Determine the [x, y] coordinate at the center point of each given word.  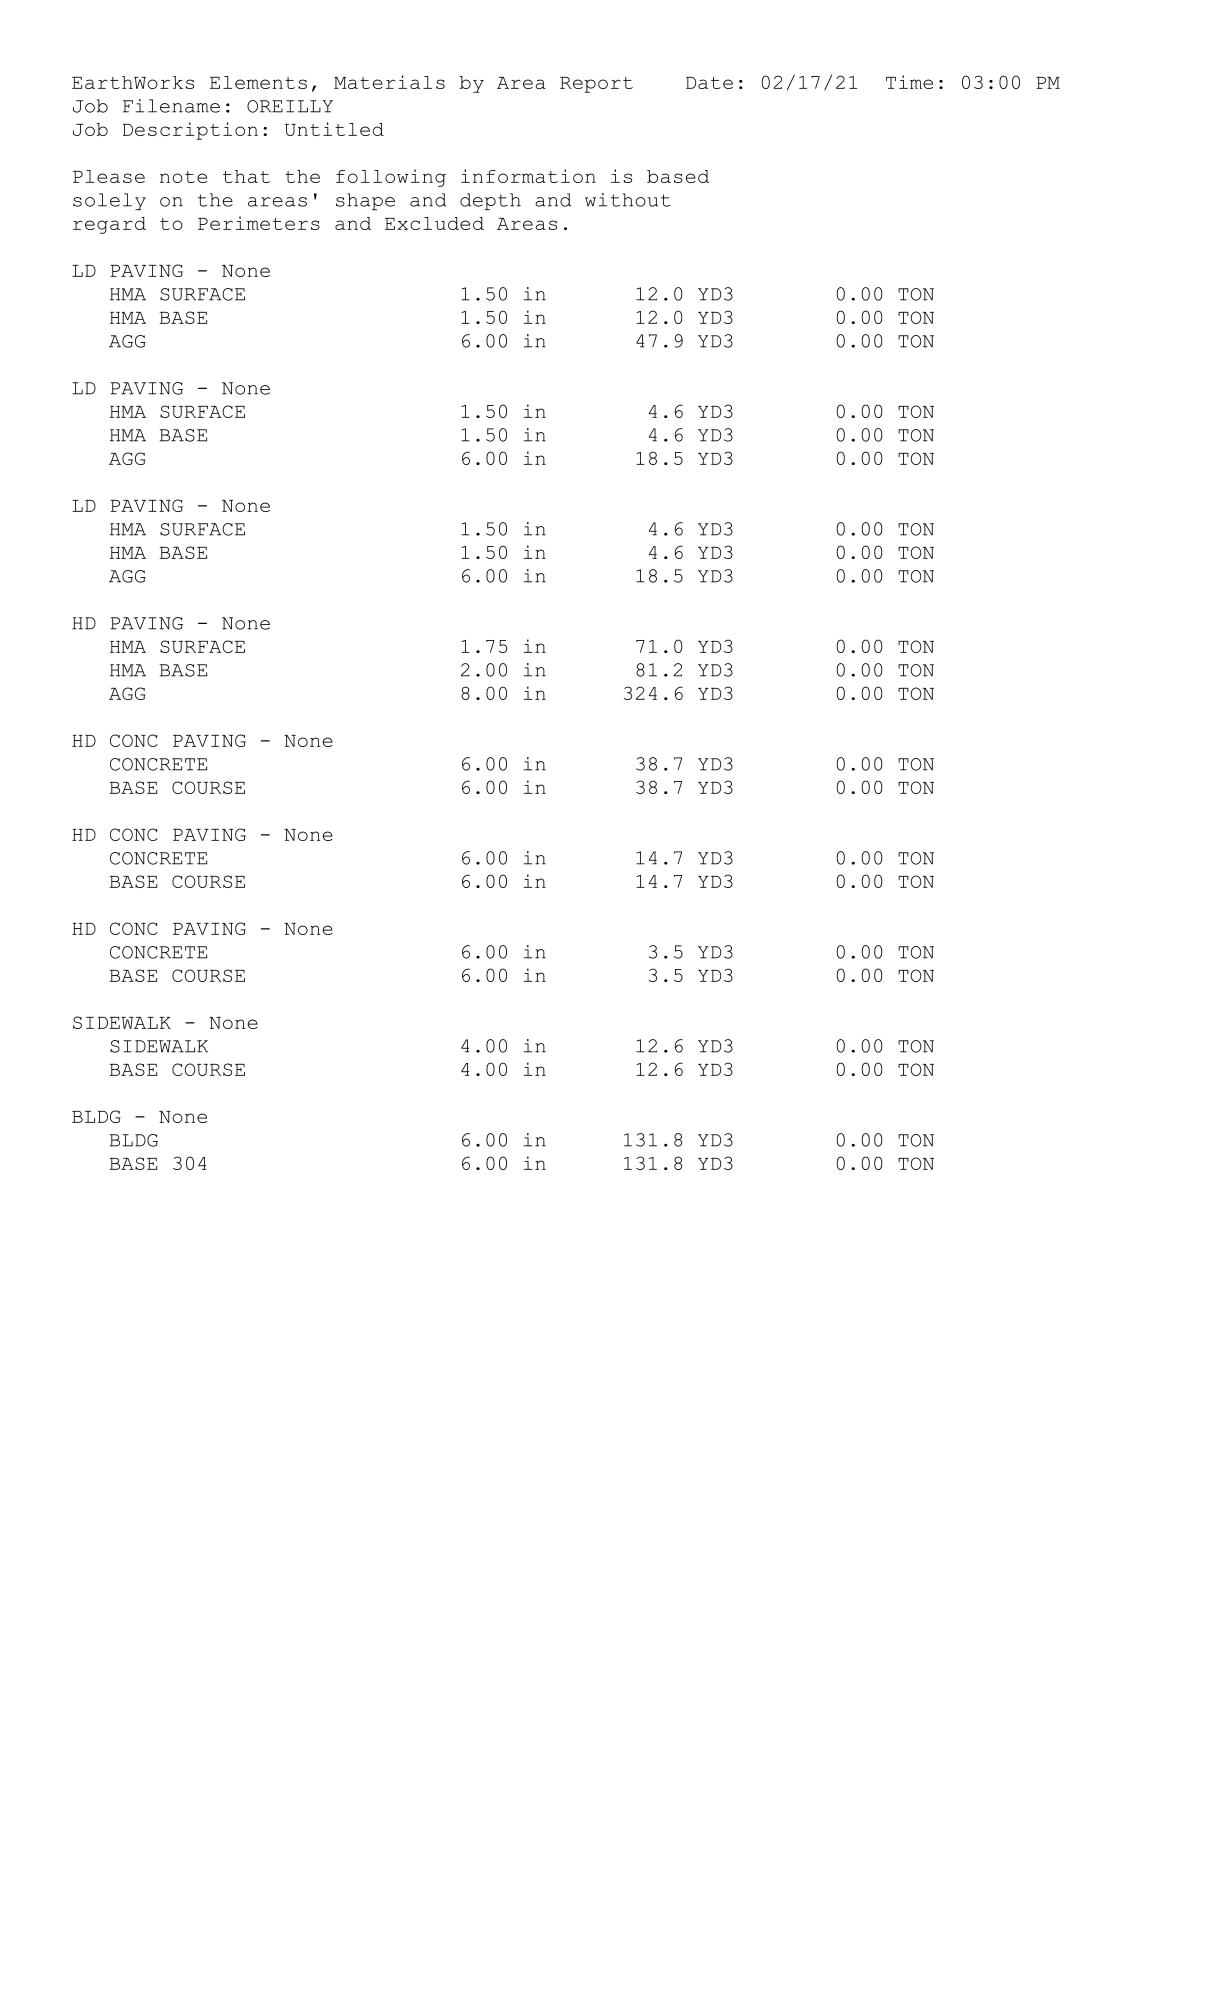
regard [109, 225]
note [183, 177]
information [528, 176]
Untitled [334, 129]
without [628, 200]
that [246, 176]
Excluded [434, 223]
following [391, 178]
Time [909, 82]
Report [596, 85]
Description [190, 131]
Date [709, 83]
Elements [258, 82]
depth [490, 201]
